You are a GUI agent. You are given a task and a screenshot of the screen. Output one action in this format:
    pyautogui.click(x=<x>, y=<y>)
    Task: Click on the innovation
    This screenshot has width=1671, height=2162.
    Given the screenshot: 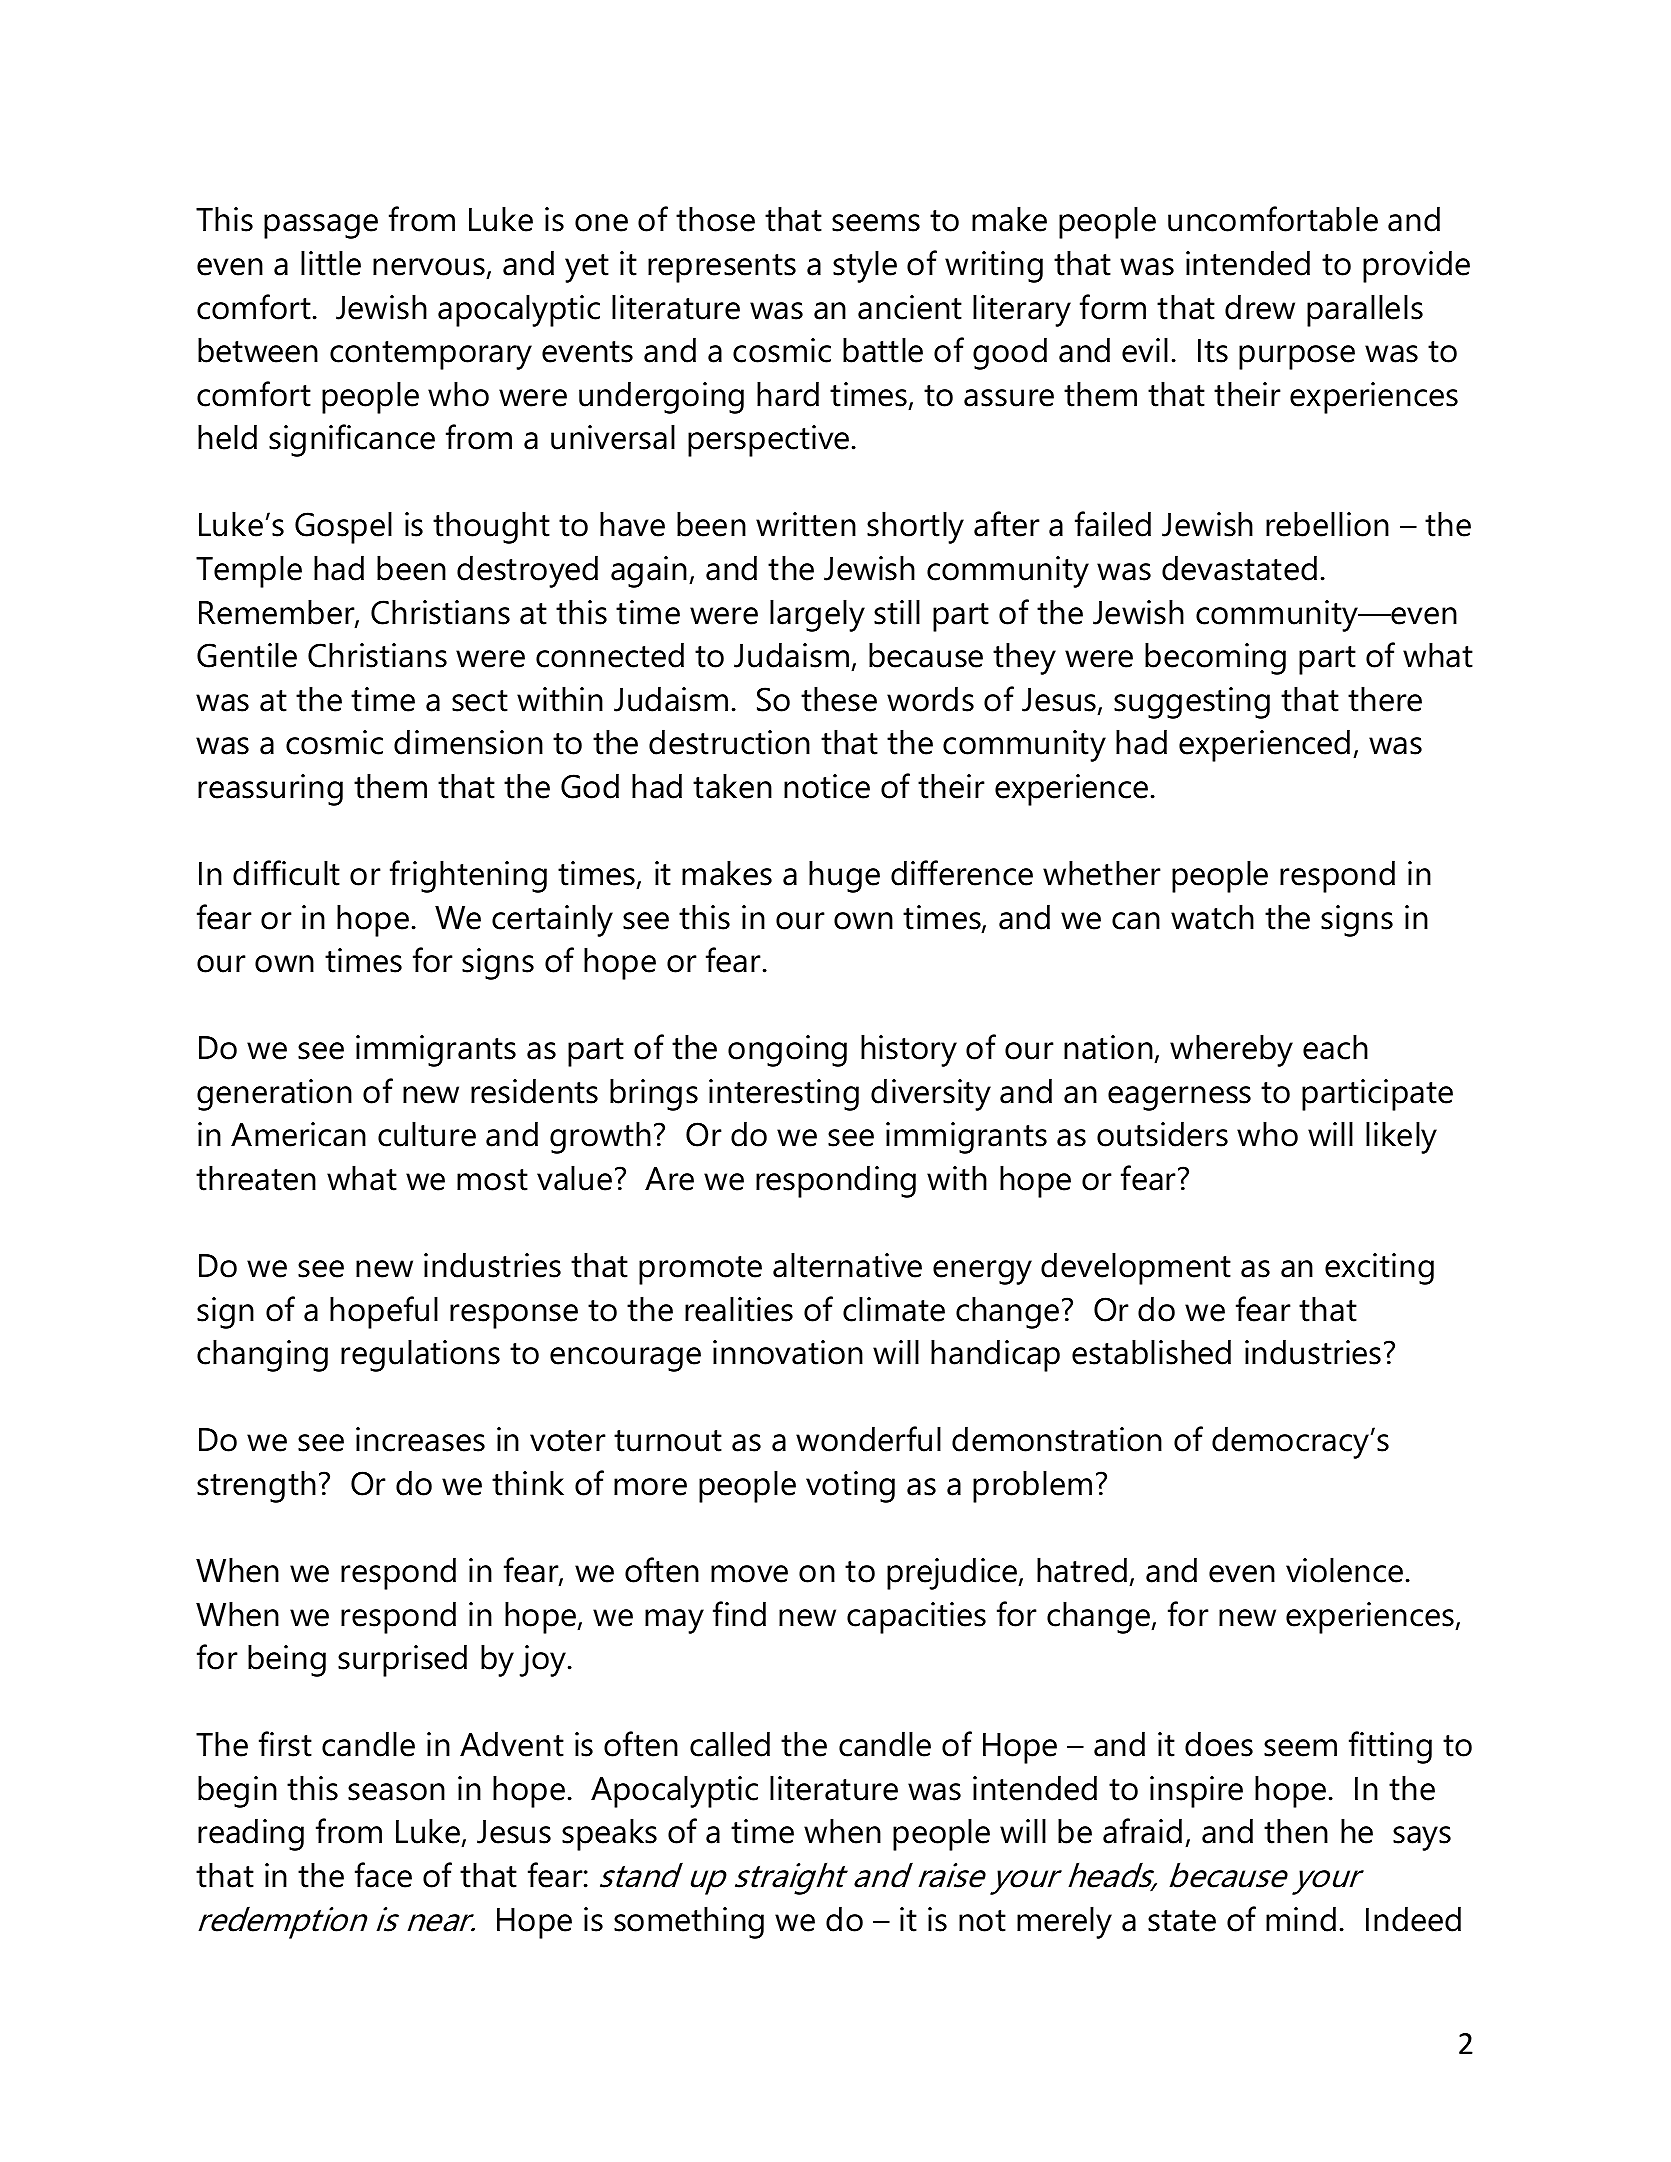 What is the action you would take?
    pyautogui.click(x=788, y=1352)
